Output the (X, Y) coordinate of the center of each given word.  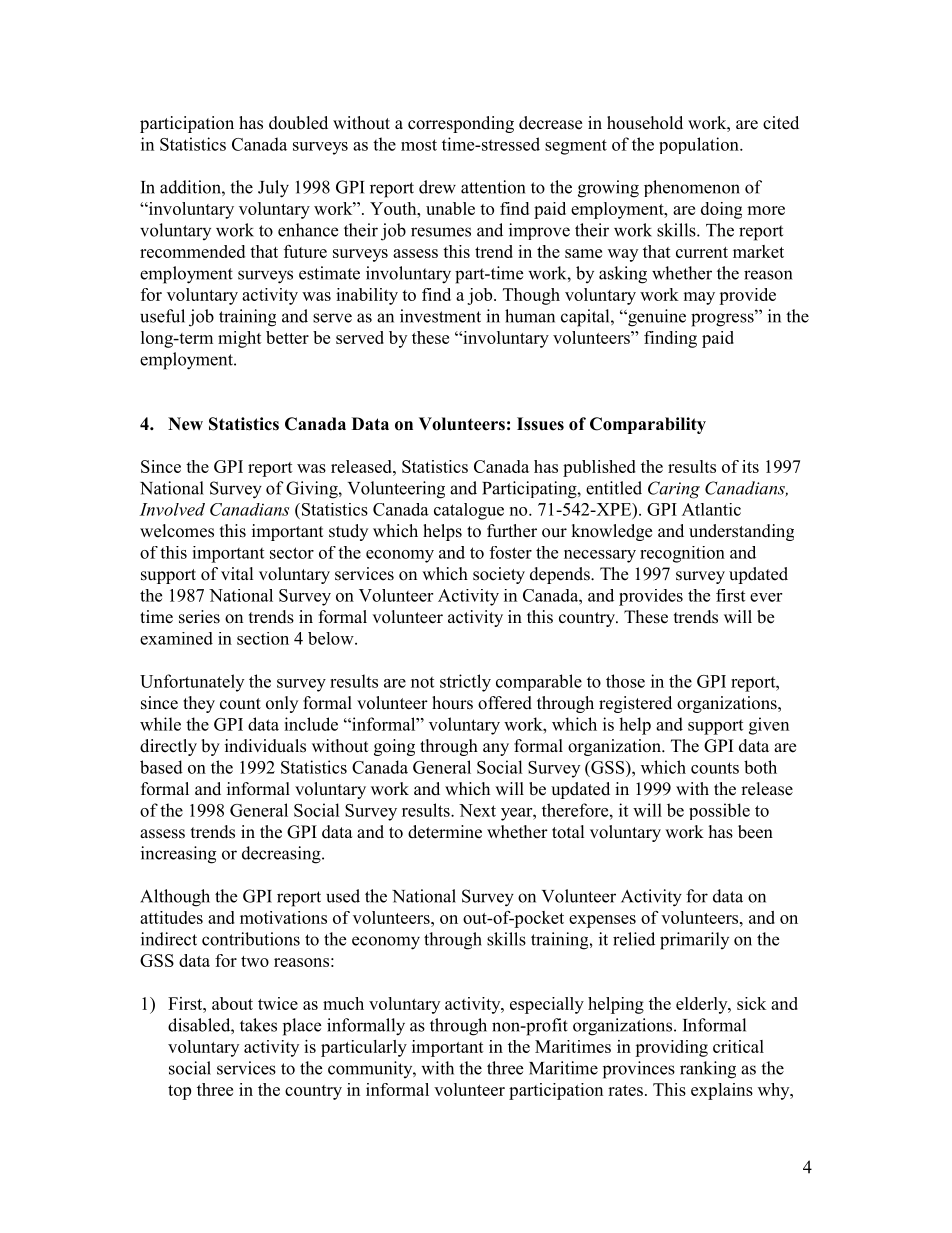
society (499, 575)
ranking (708, 1070)
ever (766, 597)
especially (547, 1005)
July (273, 189)
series (199, 617)
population (700, 145)
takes (258, 1025)
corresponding (461, 124)
